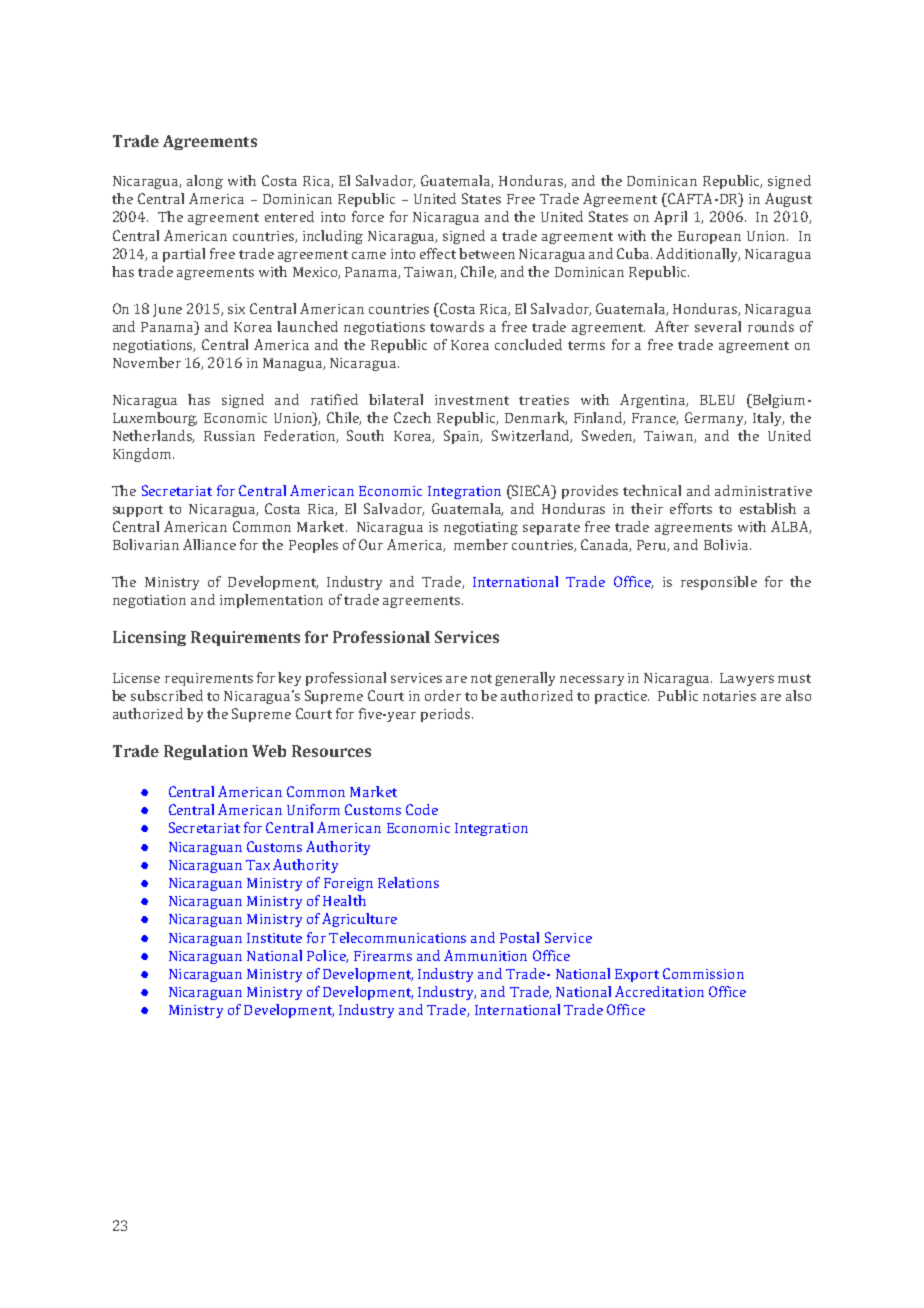 This page has height=1308, width=924. I want to click on between, so click(487, 253).
